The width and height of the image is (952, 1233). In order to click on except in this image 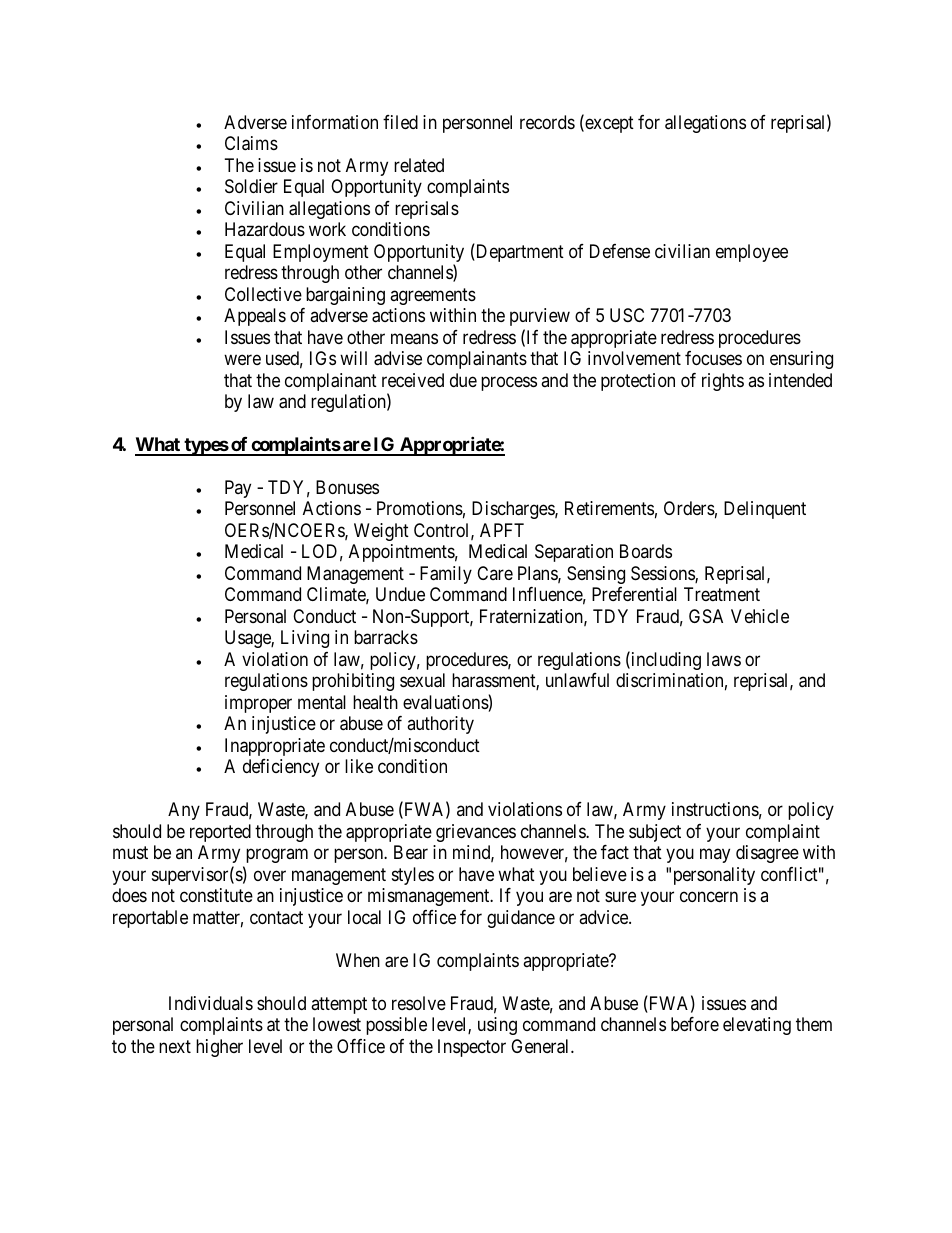, I will do `click(608, 124)`.
